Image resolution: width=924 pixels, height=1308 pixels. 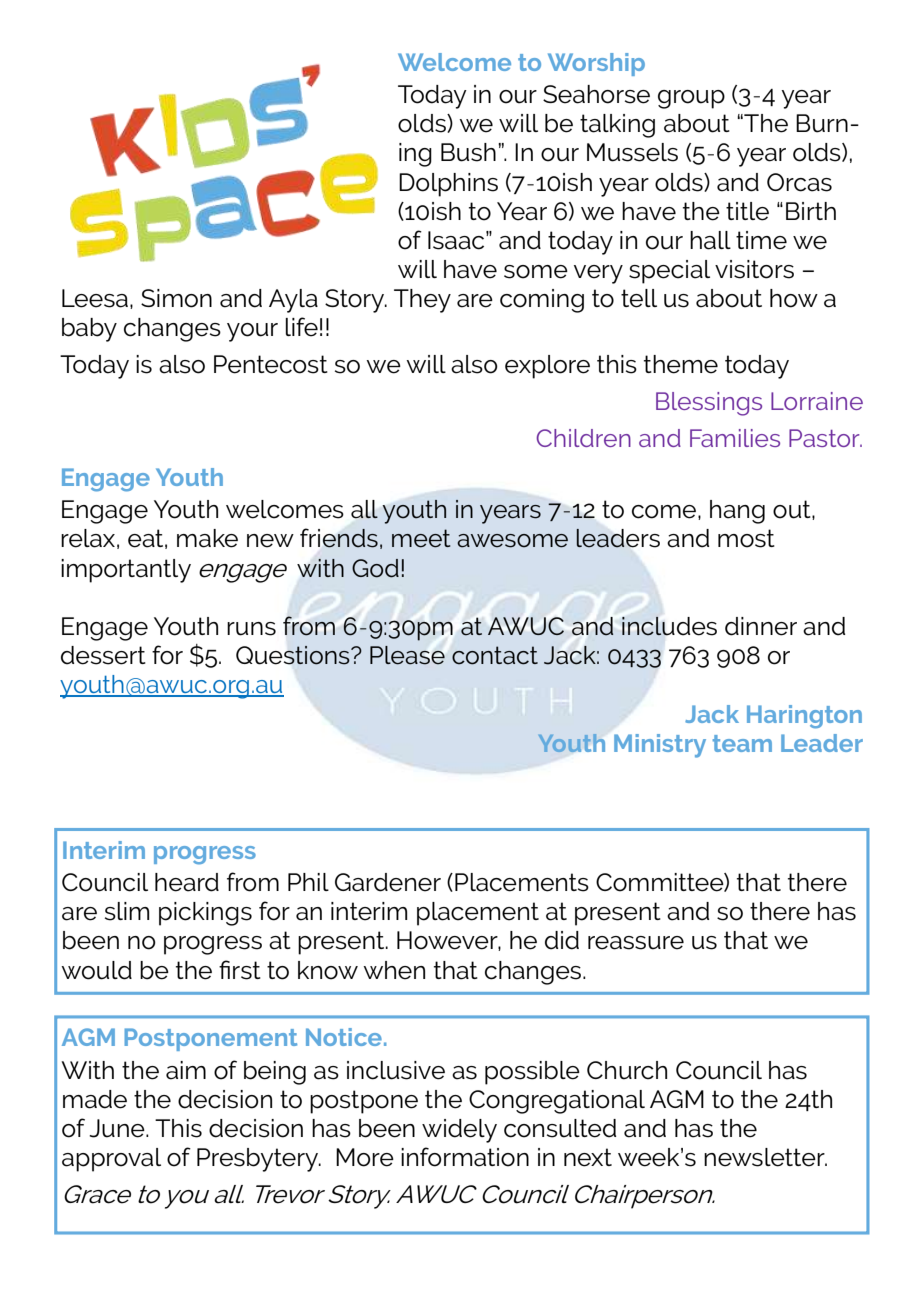 What do you see at coordinates (765, 1157) in the page?
I see `newsletter` at bounding box center [765, 1157].
